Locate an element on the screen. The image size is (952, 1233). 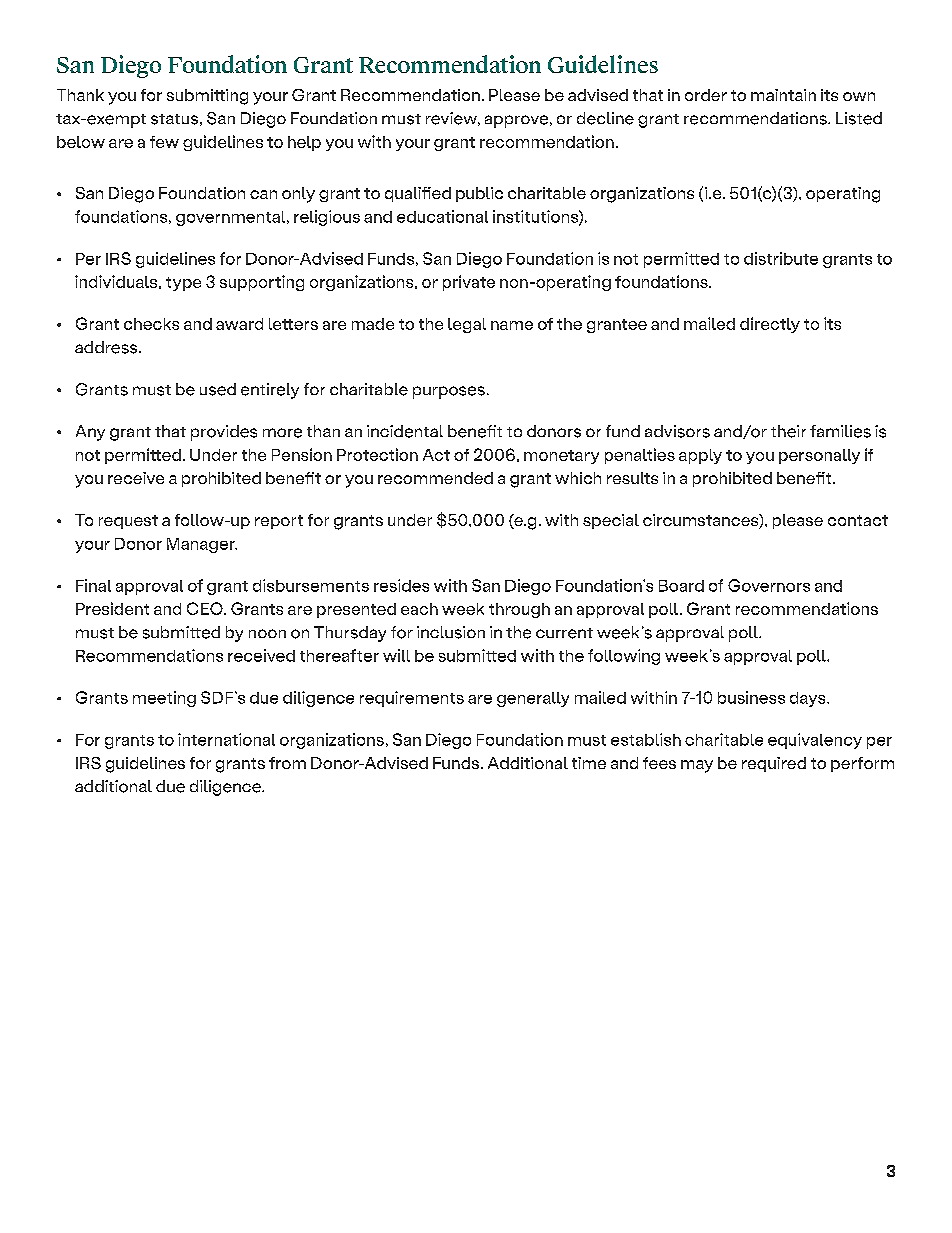
required is located at coordinates (774, 764).
